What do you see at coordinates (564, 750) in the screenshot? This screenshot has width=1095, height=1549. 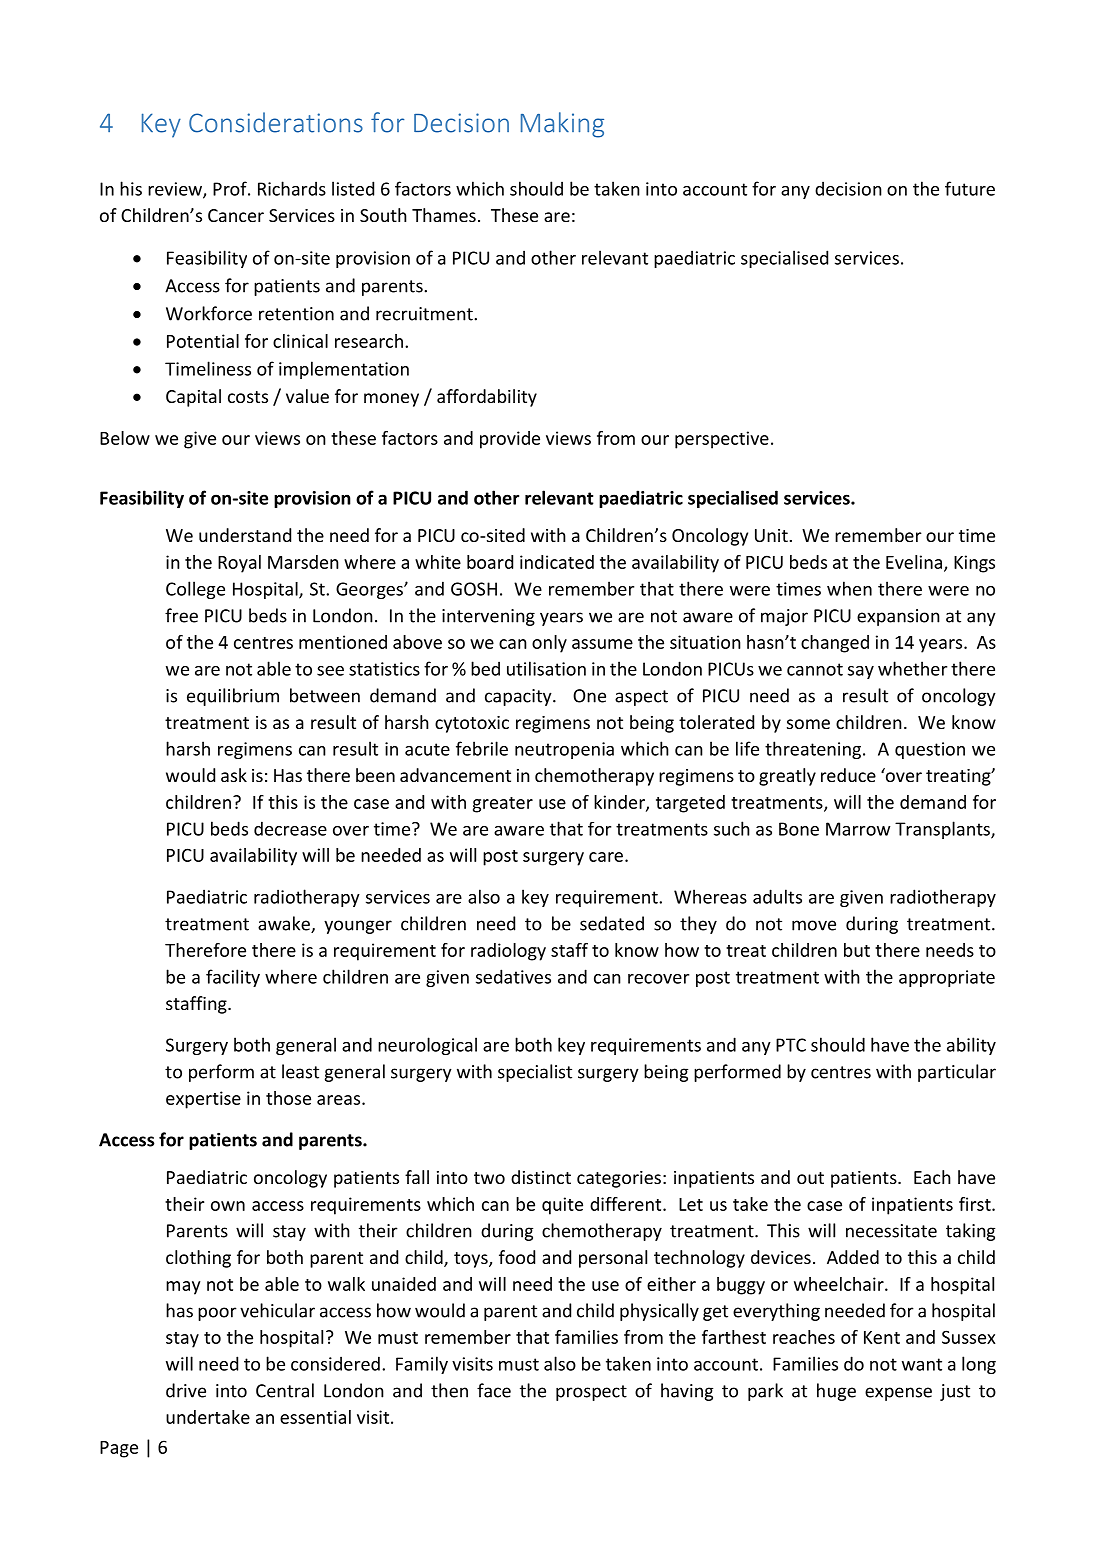 I see `neutropenia` at bounding box center [564, 750].
